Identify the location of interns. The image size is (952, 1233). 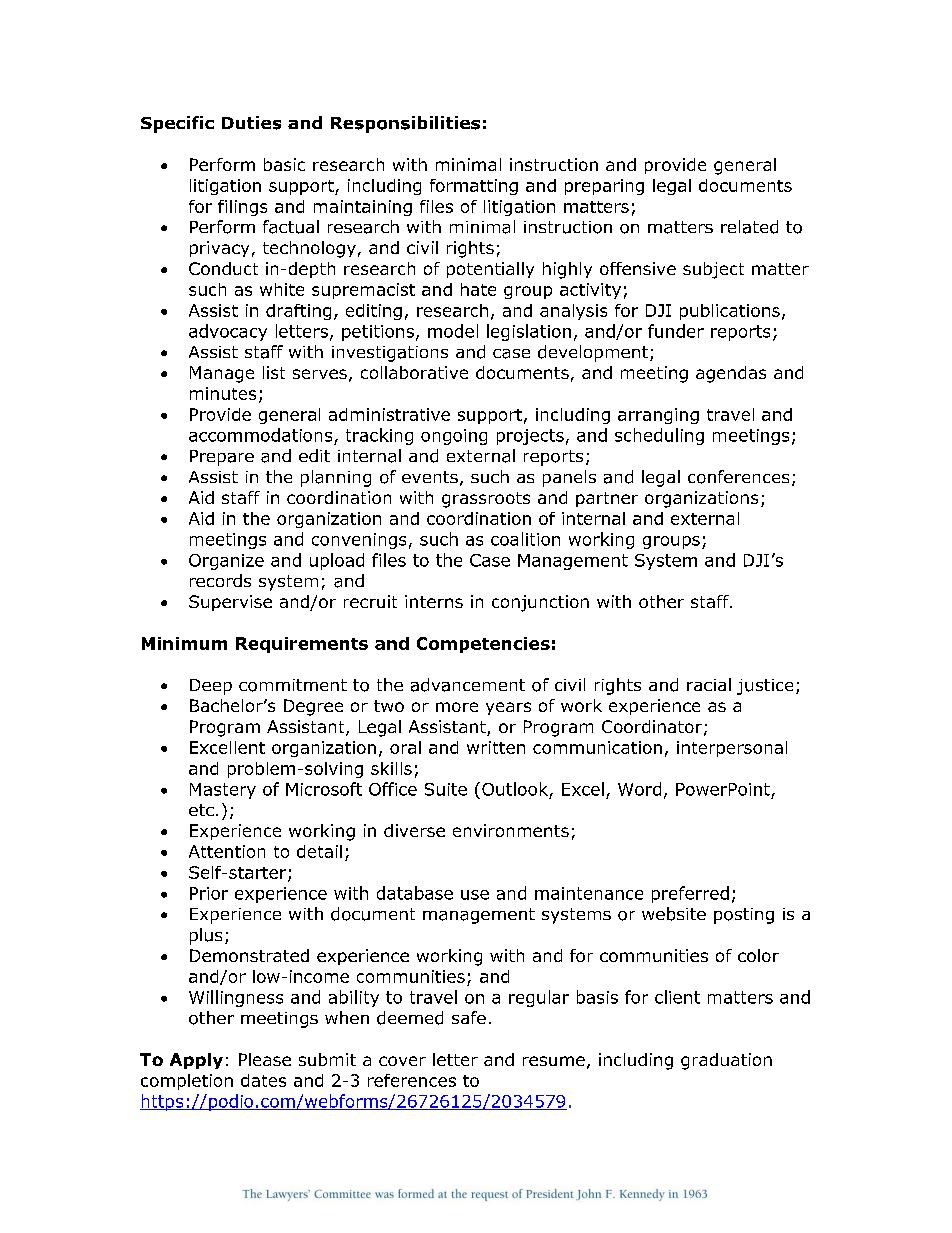
(434, 601).
